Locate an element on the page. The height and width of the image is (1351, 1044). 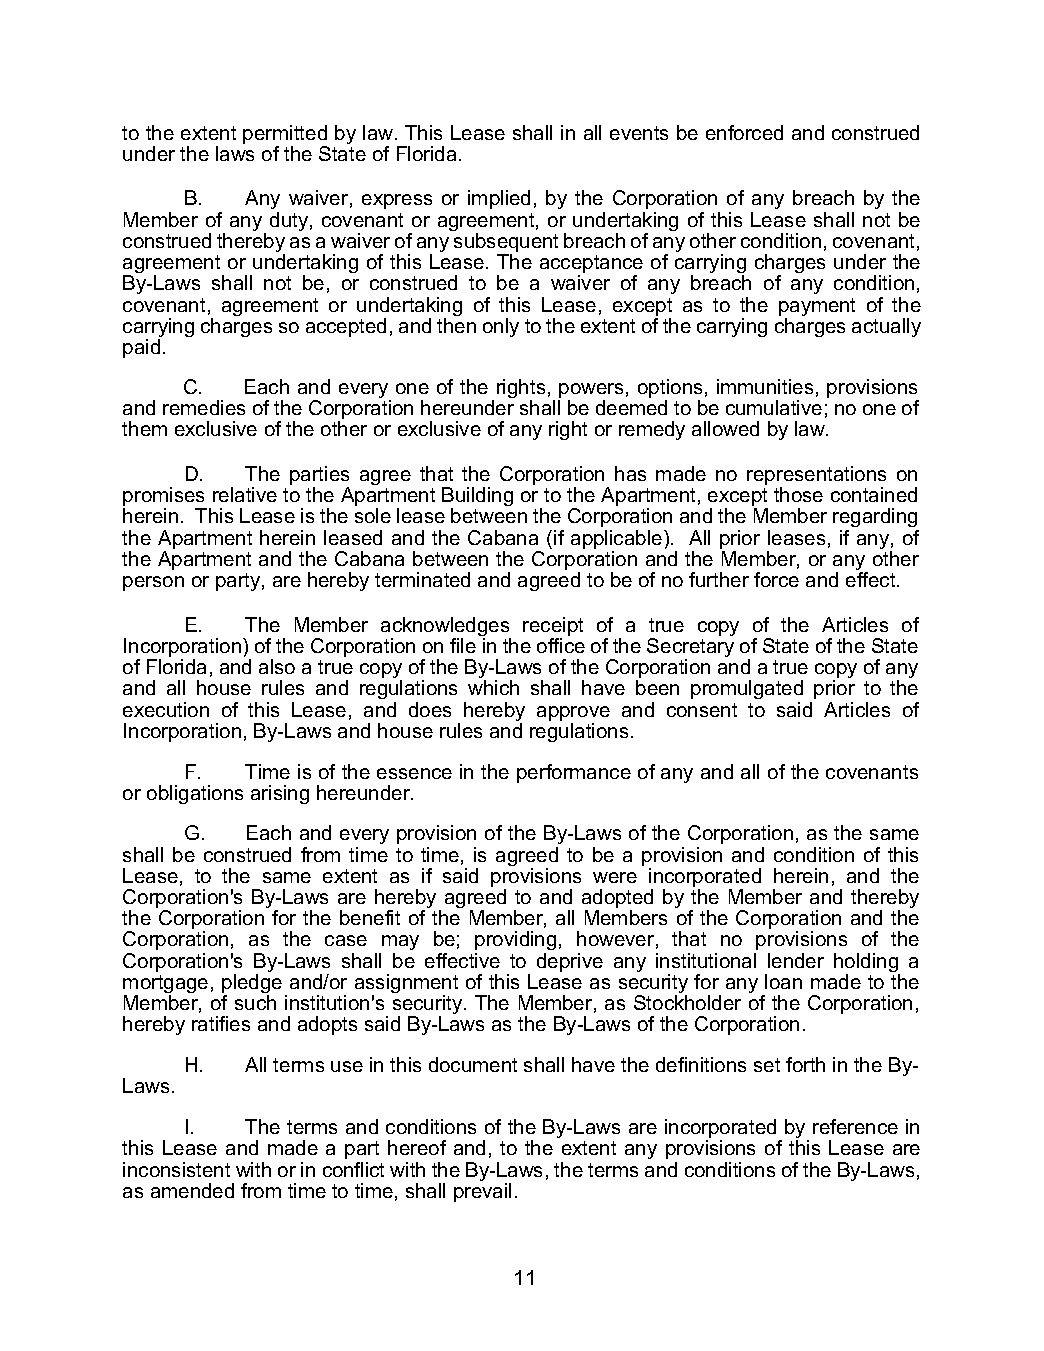
permitted is located at coordinates (285, 136).
